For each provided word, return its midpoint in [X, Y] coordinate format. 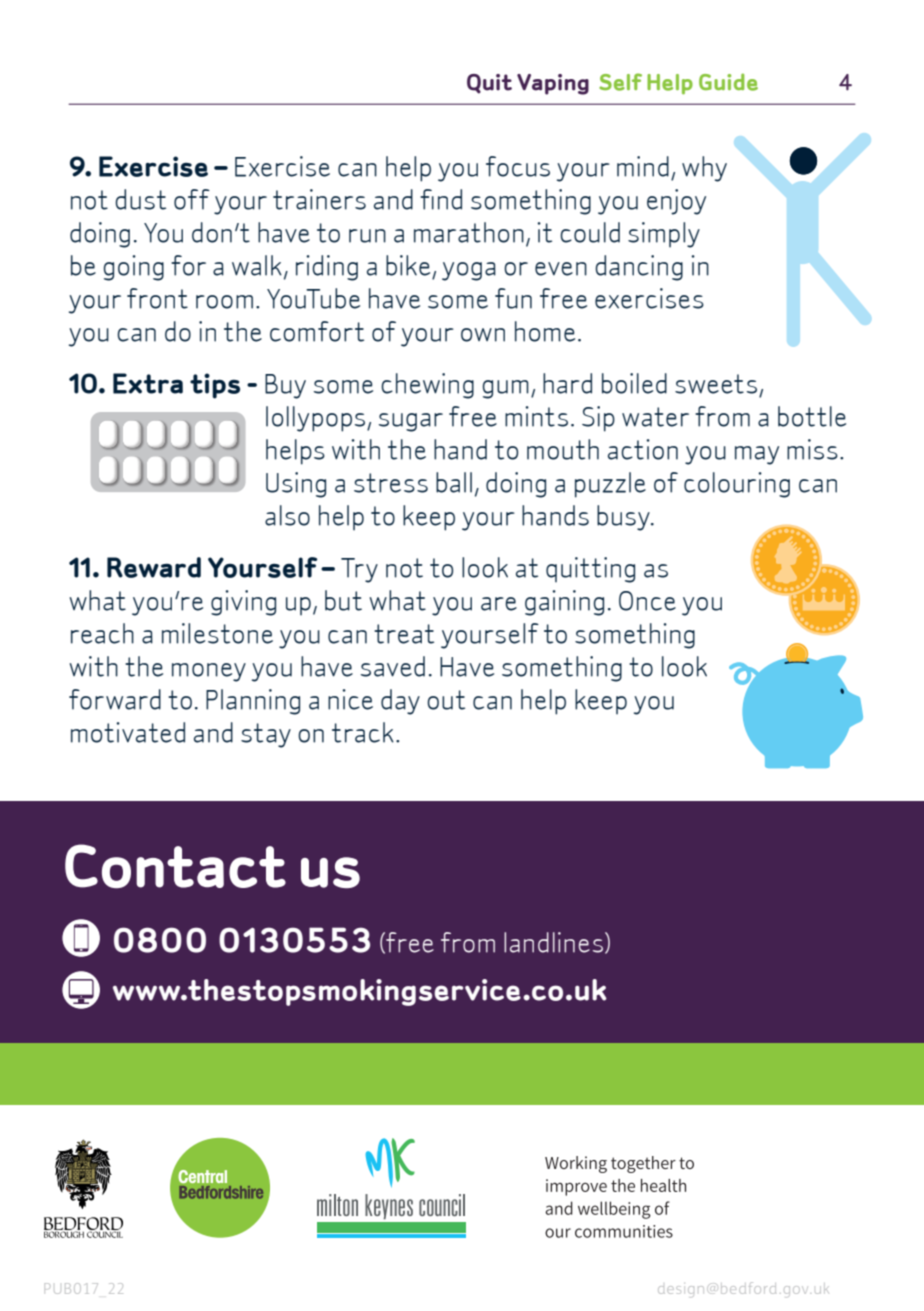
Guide [728, 82]
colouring [737, 485]
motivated [128, 732]
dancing [639, 268]
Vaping [553, 84]
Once [647, 601]
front [157, 298]
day [400, 702]
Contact [175, 866]
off [192, 199]
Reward [154, 567]
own [483, 335]
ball [454, 482]
